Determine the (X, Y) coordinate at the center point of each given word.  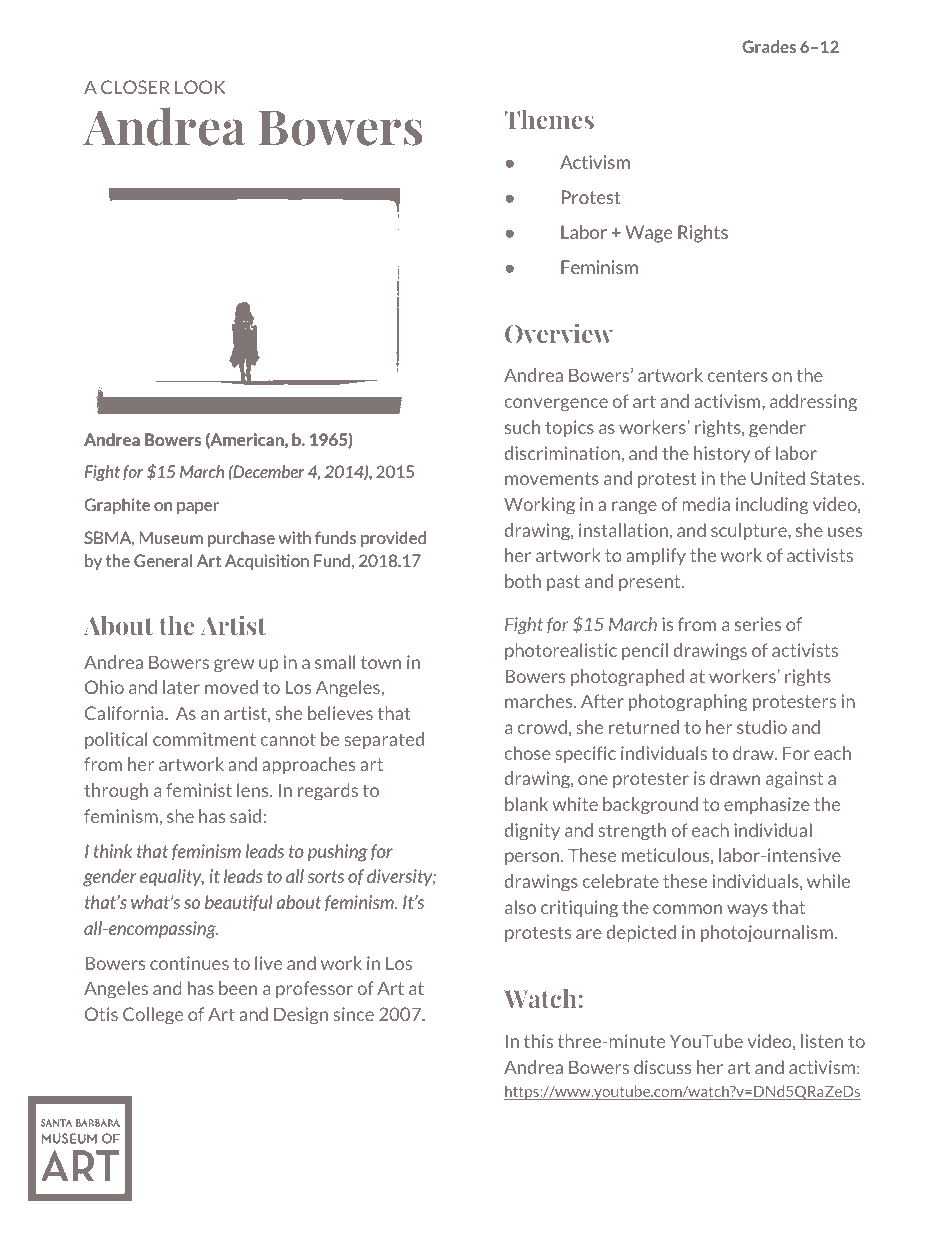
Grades (769, 46)
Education (480, 1159)
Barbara (716, 1159)
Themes (549, 119)
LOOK (200, 87)
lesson (260, 1161)
